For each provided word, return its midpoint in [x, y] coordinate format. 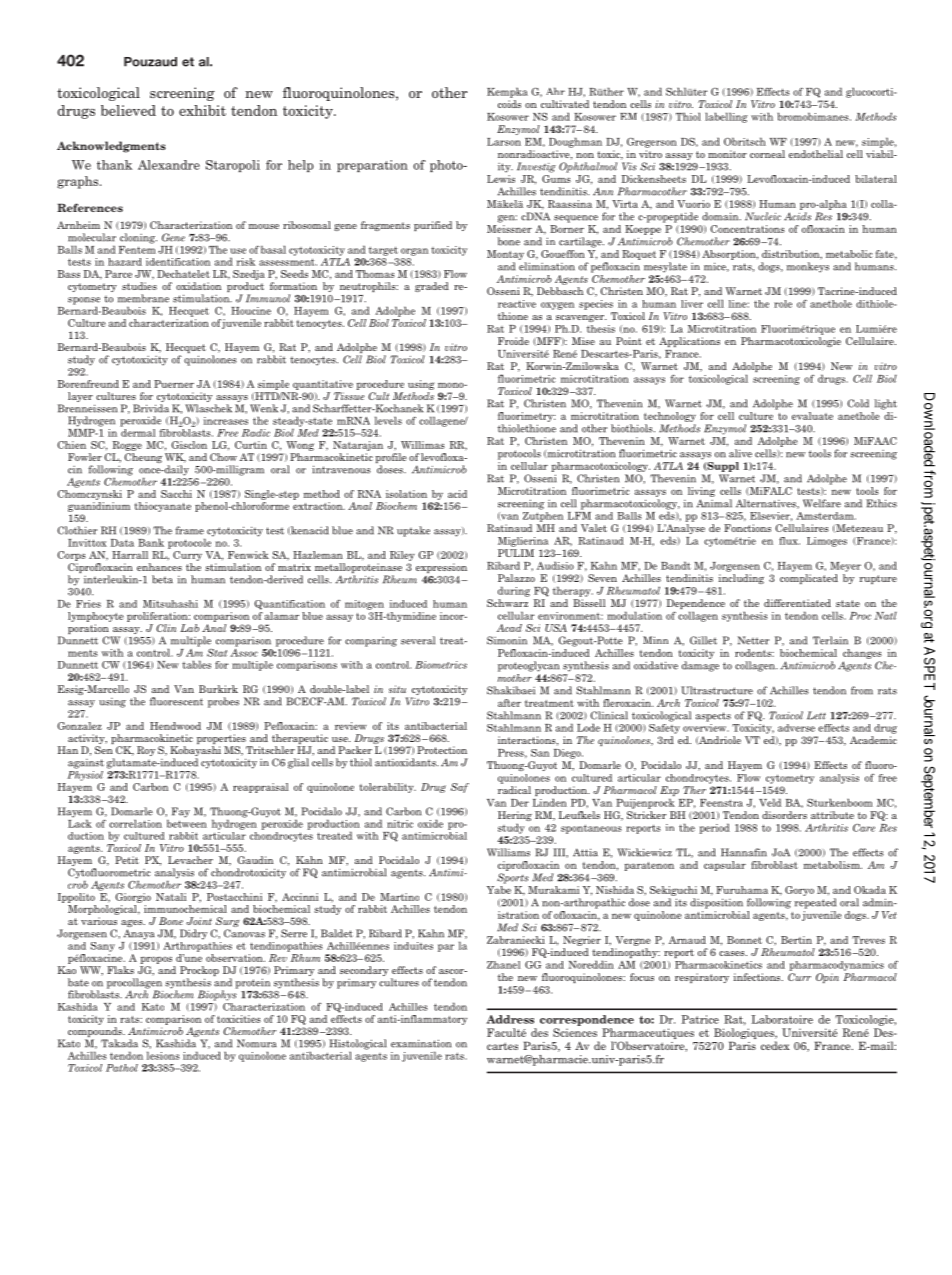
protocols [519, 454]
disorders [784, 815]
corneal [767, 154]
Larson [504, 142]
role [783, 304]
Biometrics [441, 665]
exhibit [202, 110]
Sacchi [176, 494]
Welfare [822, 503]
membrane [143, 298]
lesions [163, 1055]
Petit [127, 860]
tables [196, 664]
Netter [753, 640]
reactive [517, 304]
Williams [508, 852]
